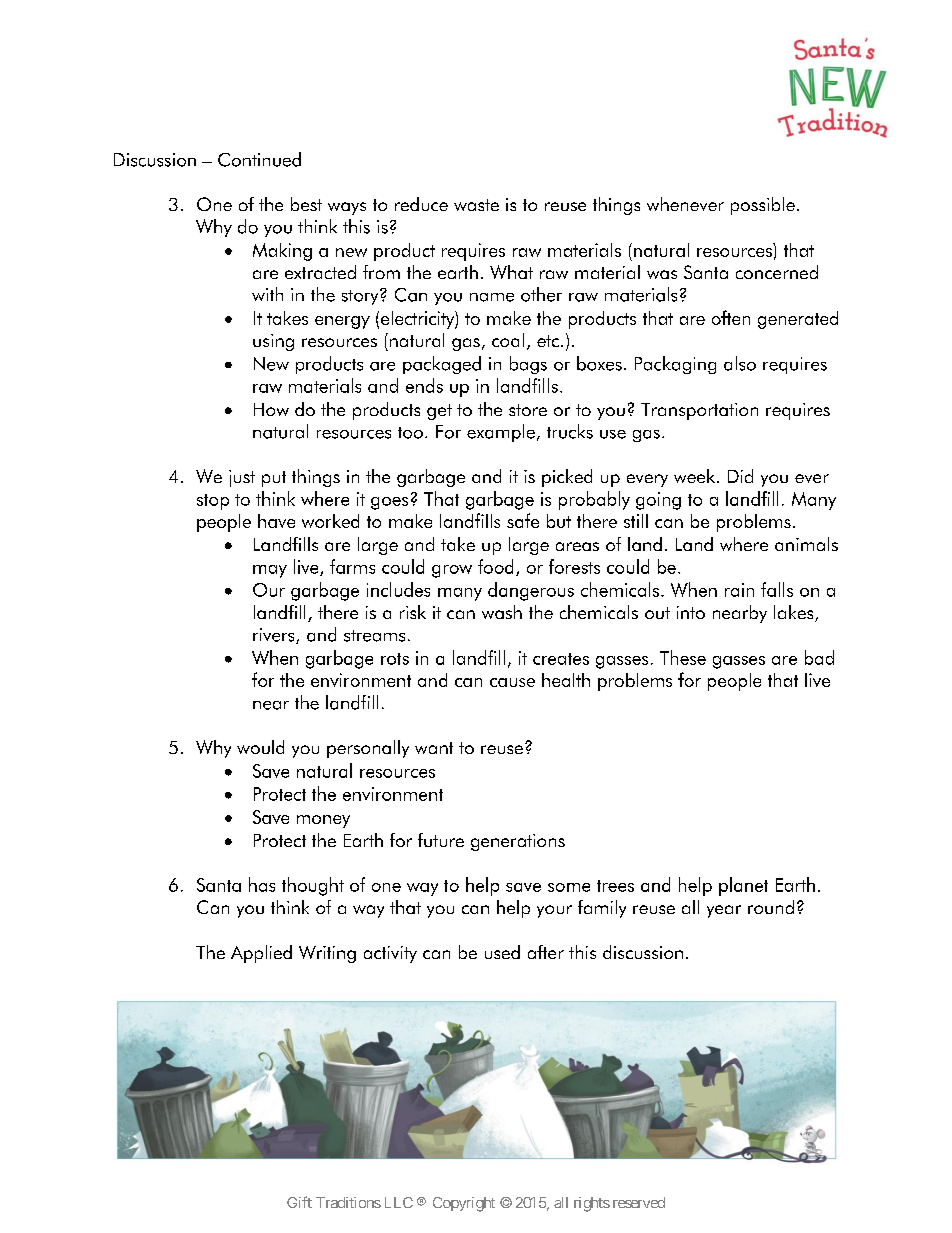  I want to click on waste, so click(476, 205).
